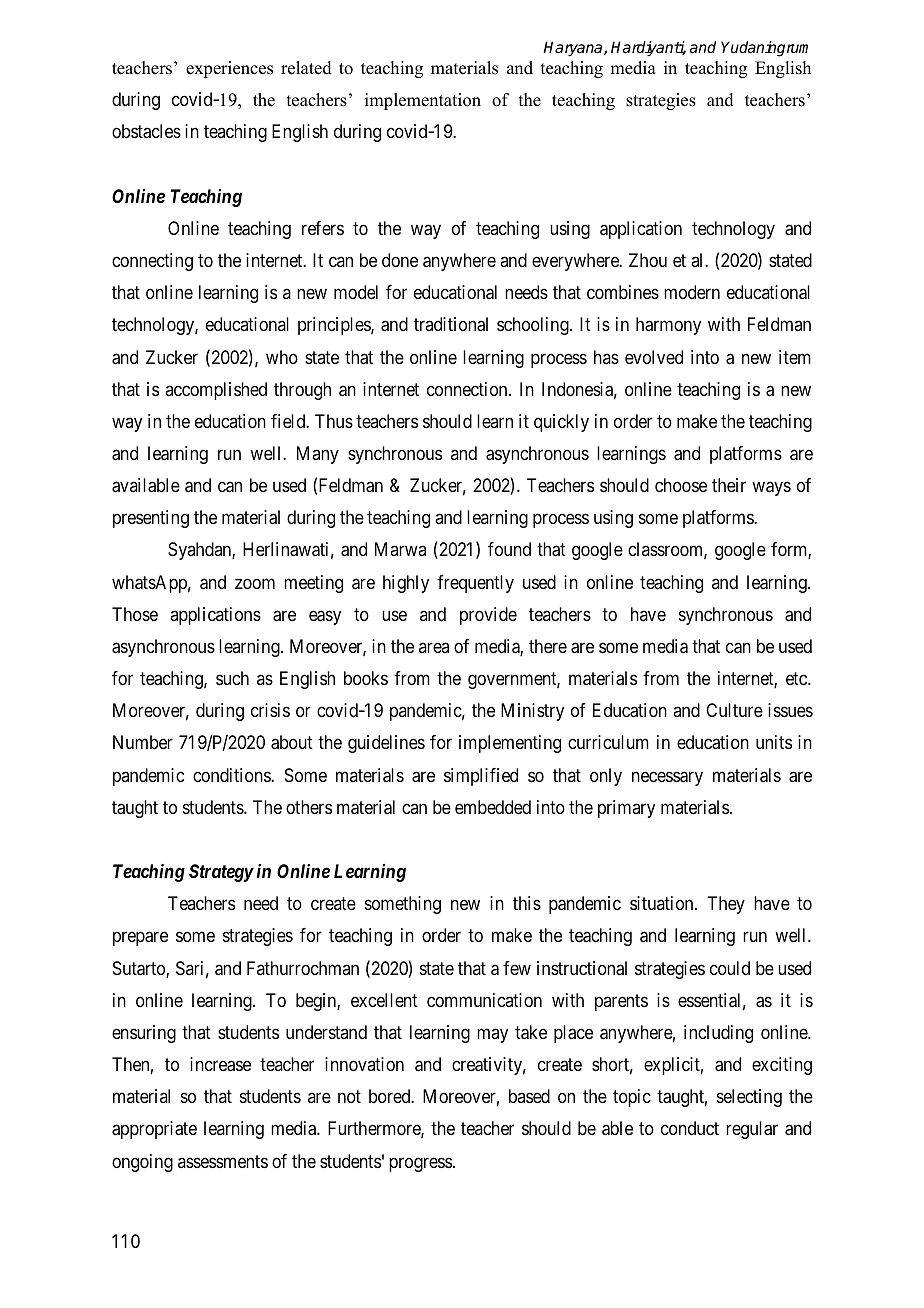  Describe the element at coordinates (420, 1164) in the screenshot. I see `progress` at that location.
